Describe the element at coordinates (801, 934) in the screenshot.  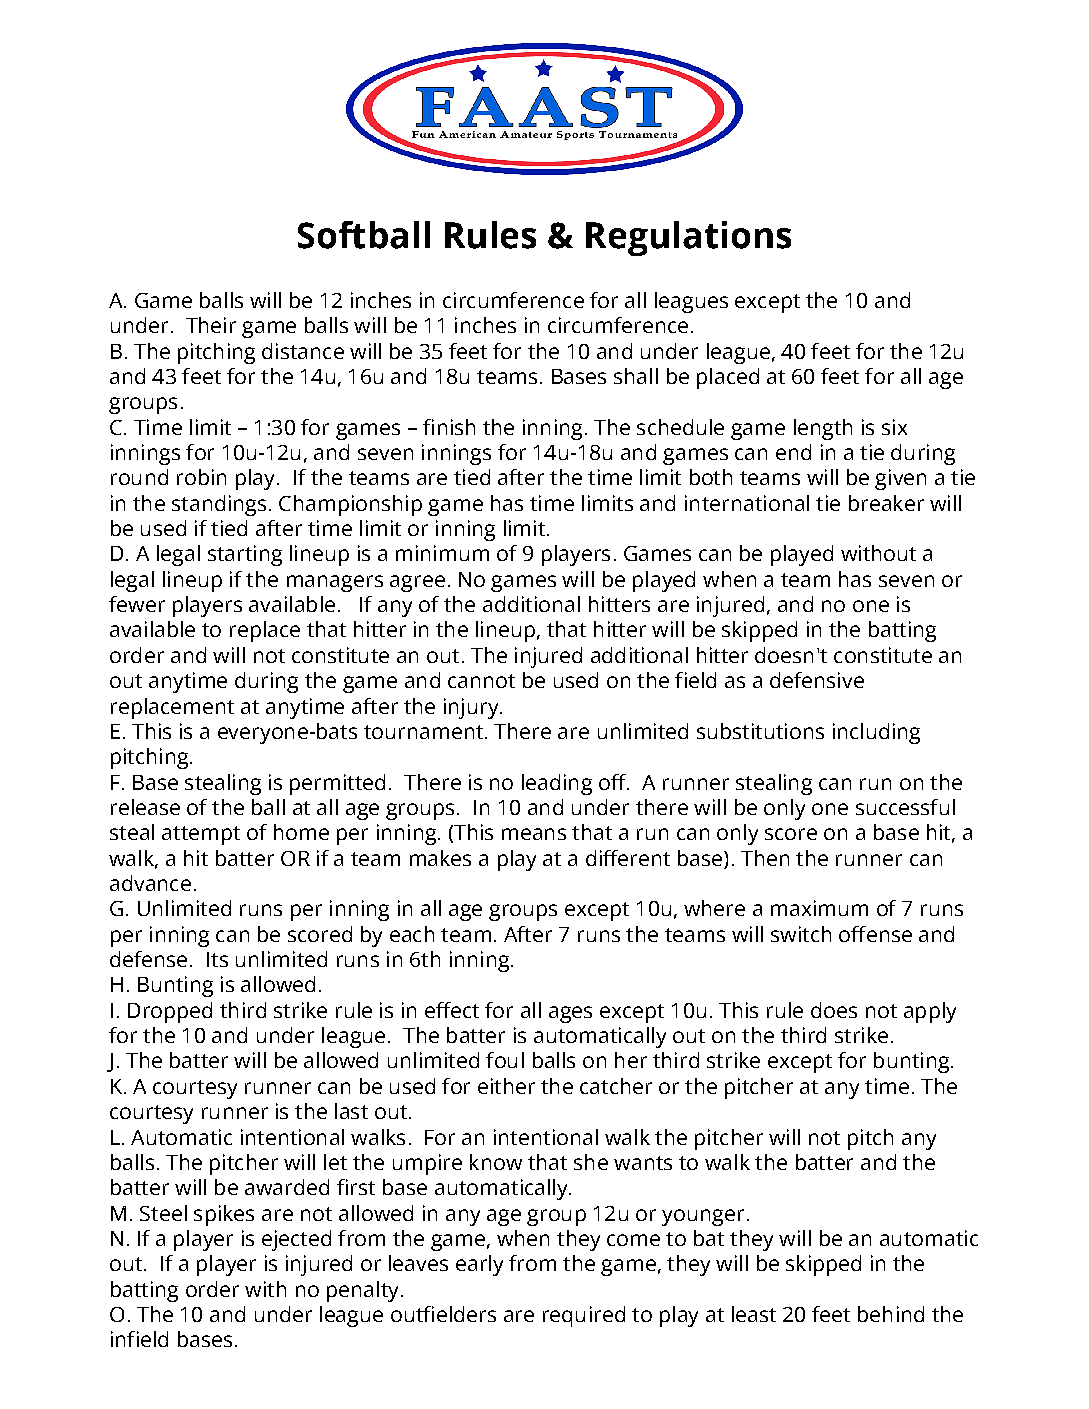
I see `switch` at that location.
